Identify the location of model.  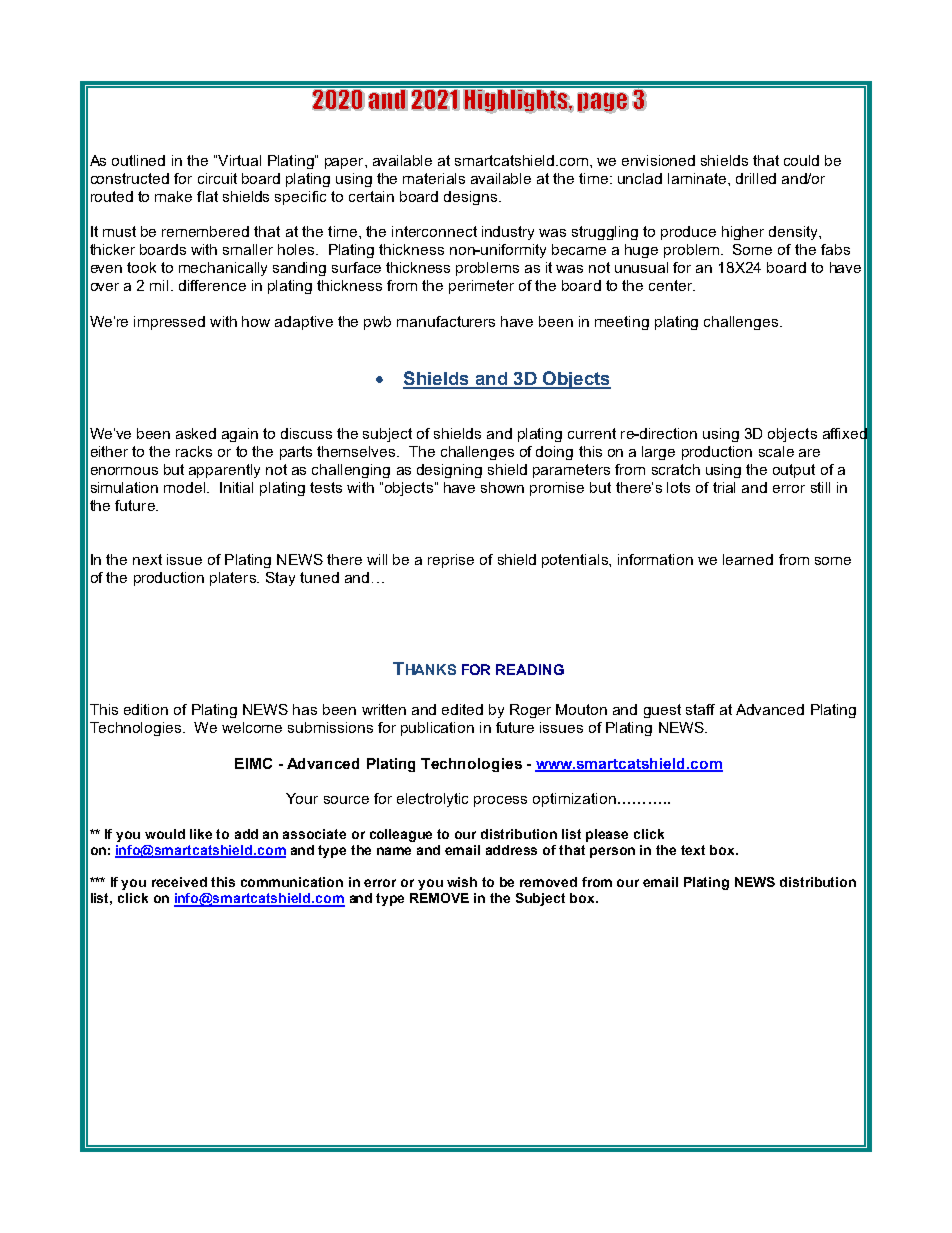
(184, 487).
